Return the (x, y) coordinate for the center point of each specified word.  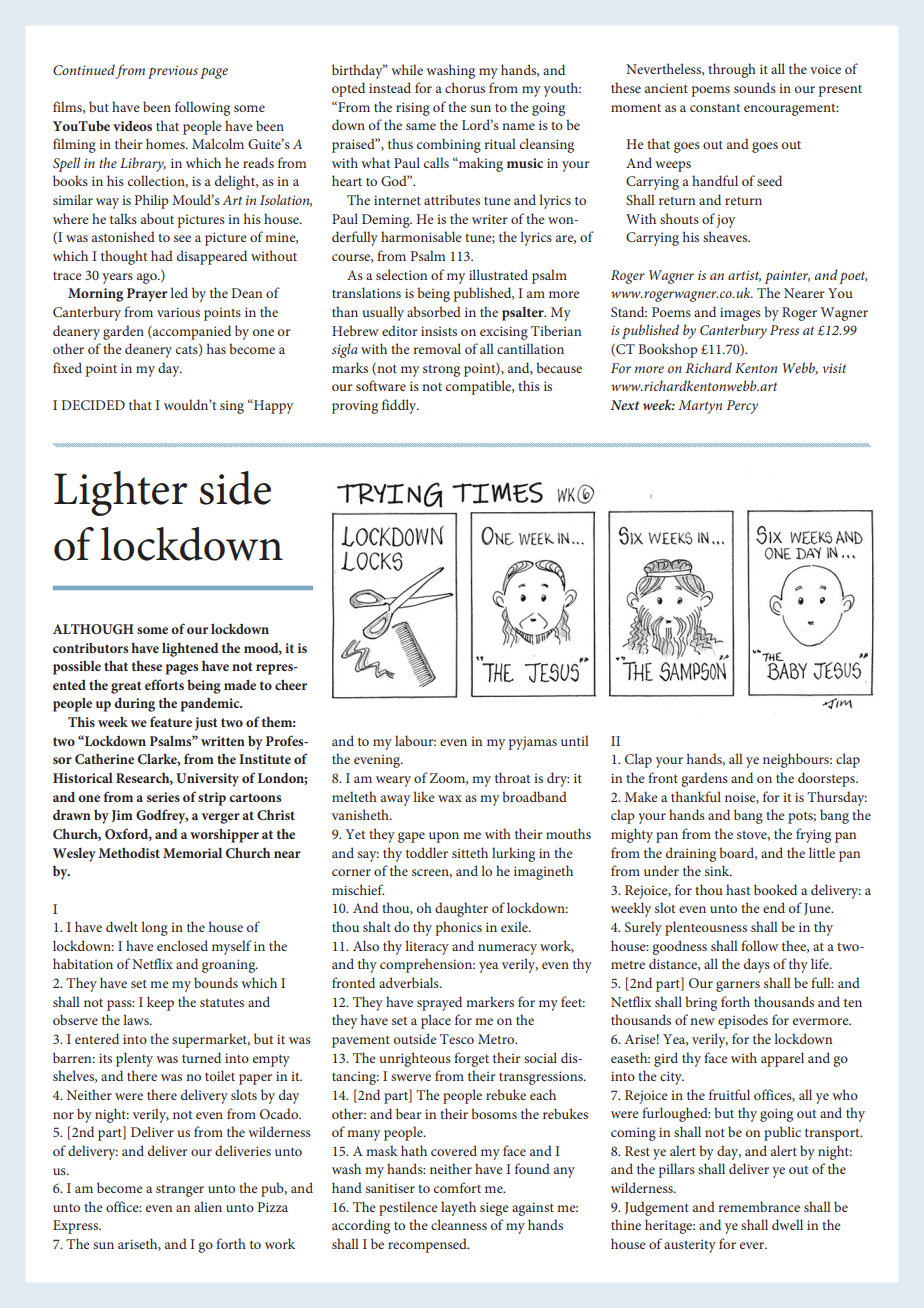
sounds (755, 87)
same (421, 126)
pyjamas (532, 743)
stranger (180, 1191)
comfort (457, 1187)
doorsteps (827, 779)
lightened (190, 649)
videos (132, 126)
